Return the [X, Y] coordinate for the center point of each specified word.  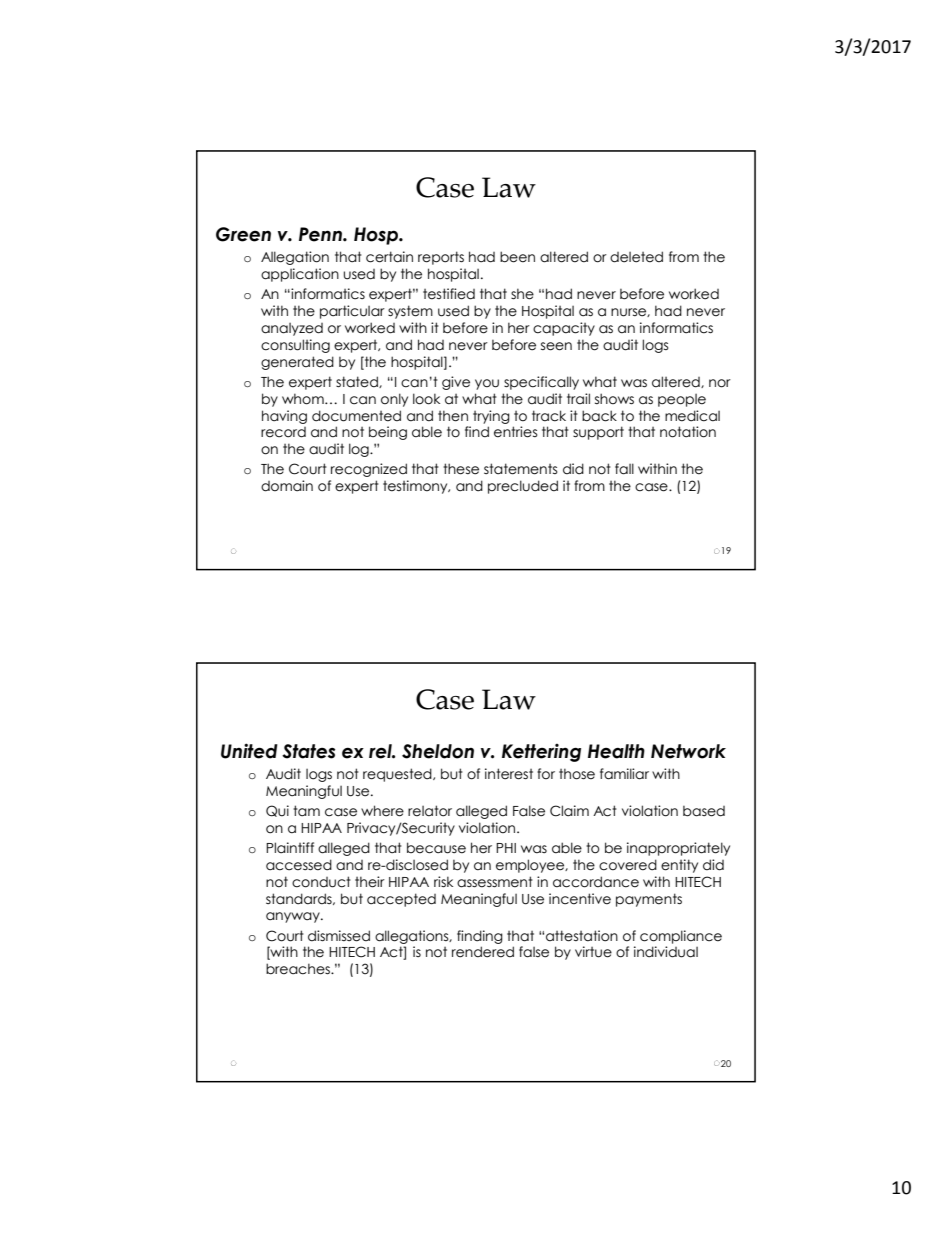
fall [624, 469]
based [704, 811]
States [308, 751]
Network [688, 751]
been [517, 257]
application [300, 275]
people [682, 400]
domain [287, 486]
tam [306, 811]
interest [509, 774]
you [487, 384]
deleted [636, 257]
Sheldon [438, 751]
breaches [299, 969]
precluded [523, 487]
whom [304, 399]
